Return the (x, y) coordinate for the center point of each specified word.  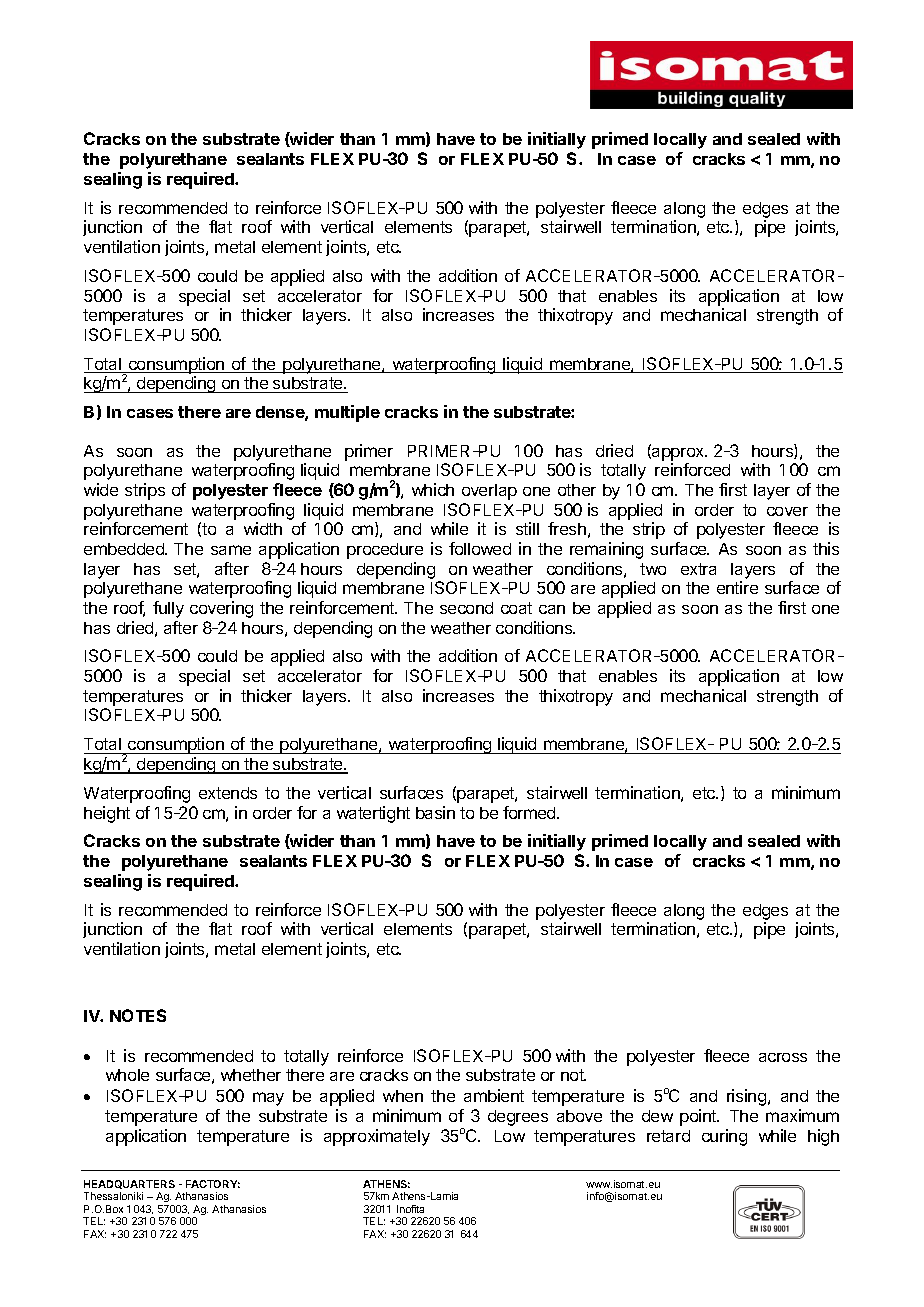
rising (746, 1097)
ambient (494, 1095)
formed (530, 812)
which (433, 489)
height (107, 814)
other (577, 490)
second (466, 608)
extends (228, 793)
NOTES (138, 1015)
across (783, 1057)
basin (435, 812)
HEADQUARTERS (129, 1184)
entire (737, 587)
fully (168, 609)
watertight (373, 814)
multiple (347, 413)
